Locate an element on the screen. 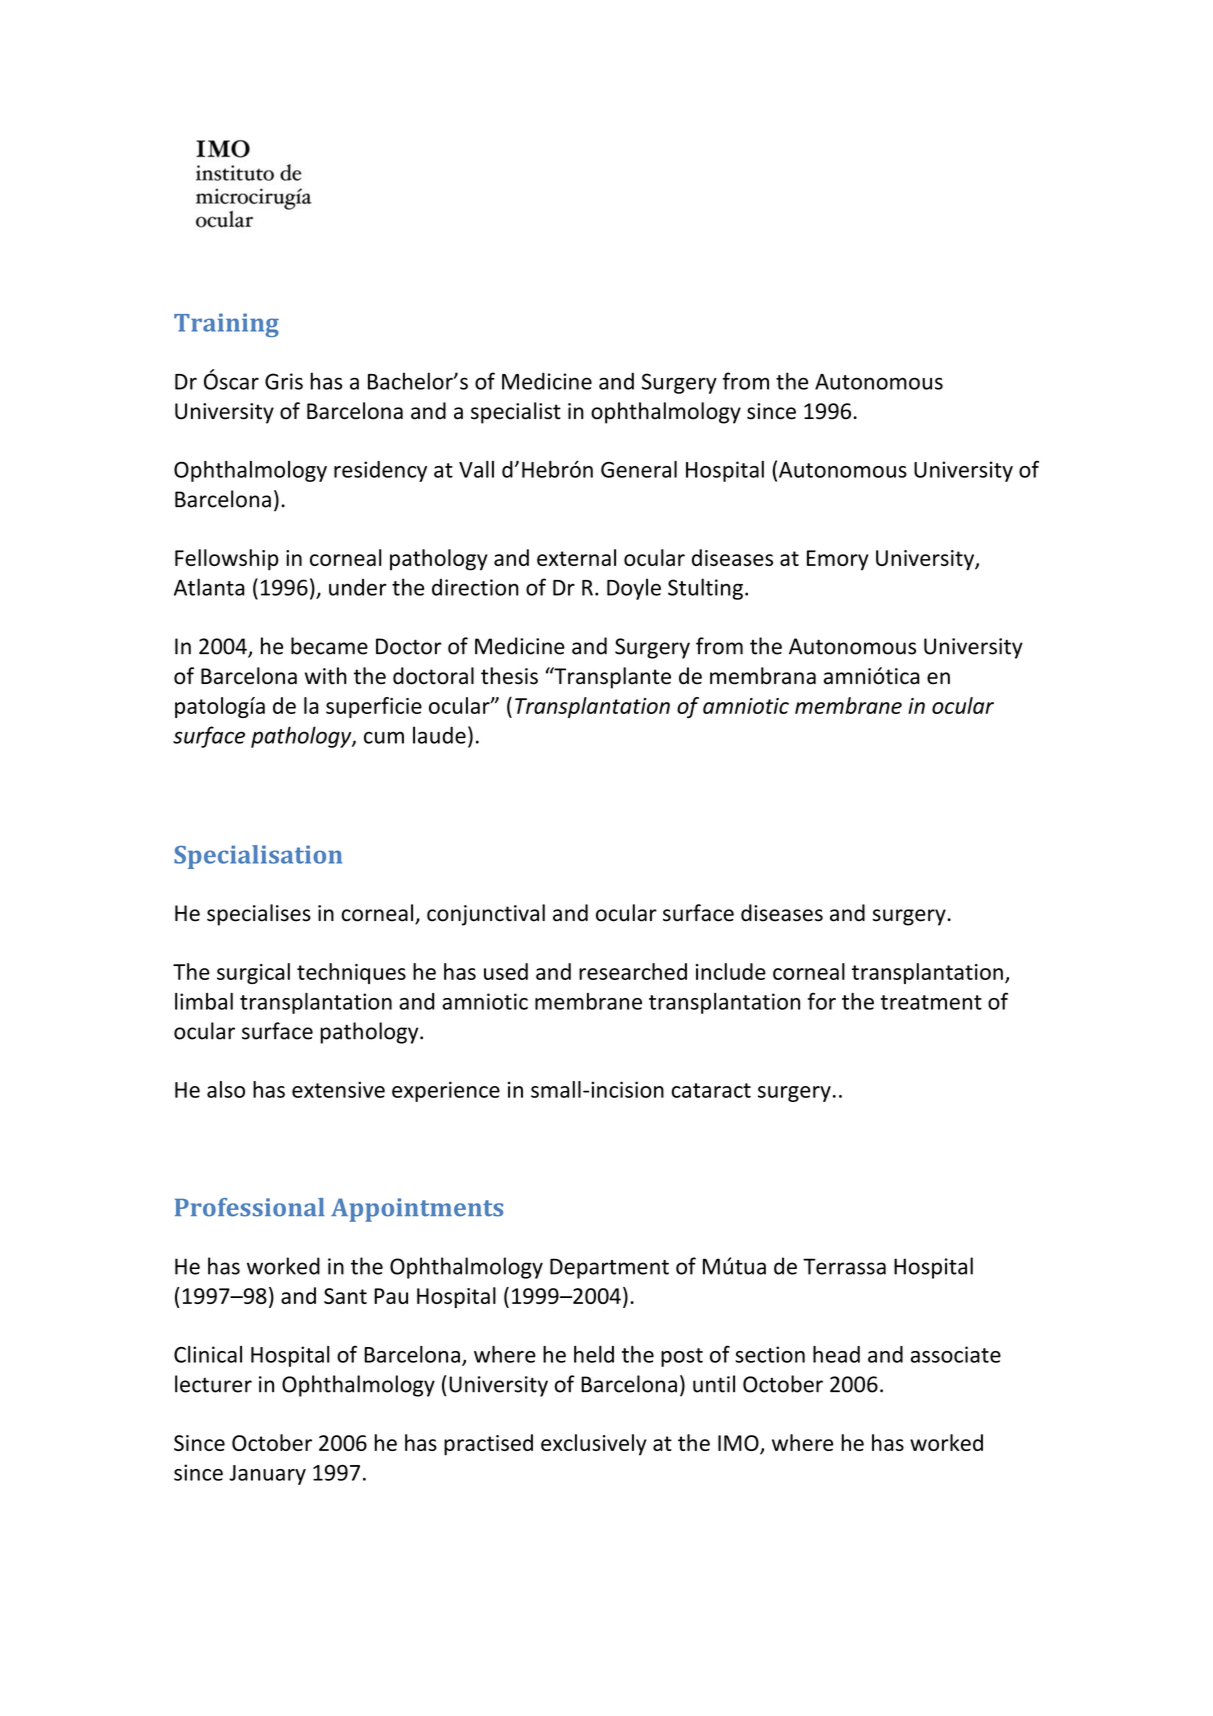 Image resolution: width=1213 pixels, height=1716 pixels. Emory is located at coordinates (838, 560).
